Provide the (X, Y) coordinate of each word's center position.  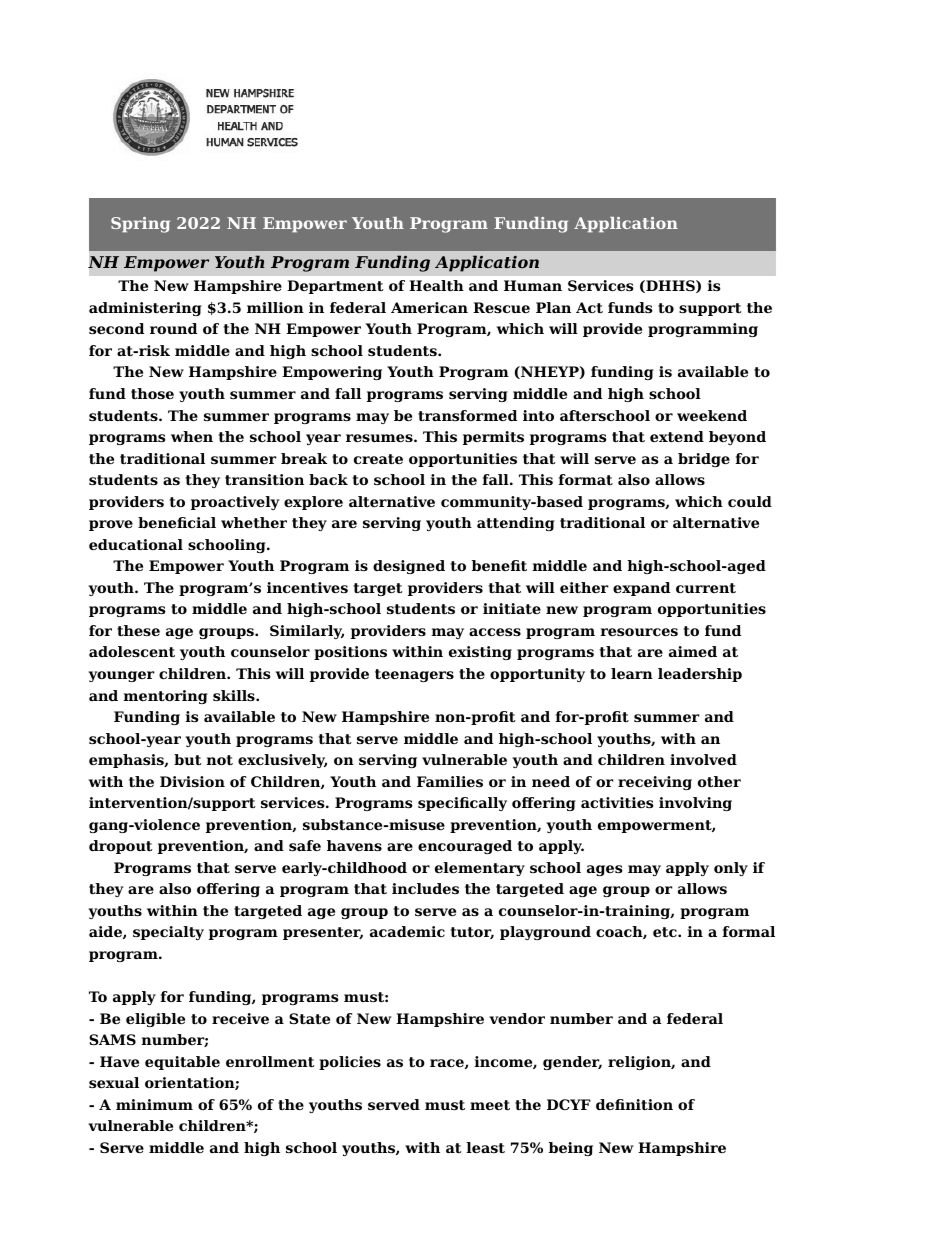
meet (490, 1105)
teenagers (414, 675)
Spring (140, 225)
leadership (700, 675)
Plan (553, 307)
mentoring (165, 697)
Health (436, 285)
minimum (154, 1104)
